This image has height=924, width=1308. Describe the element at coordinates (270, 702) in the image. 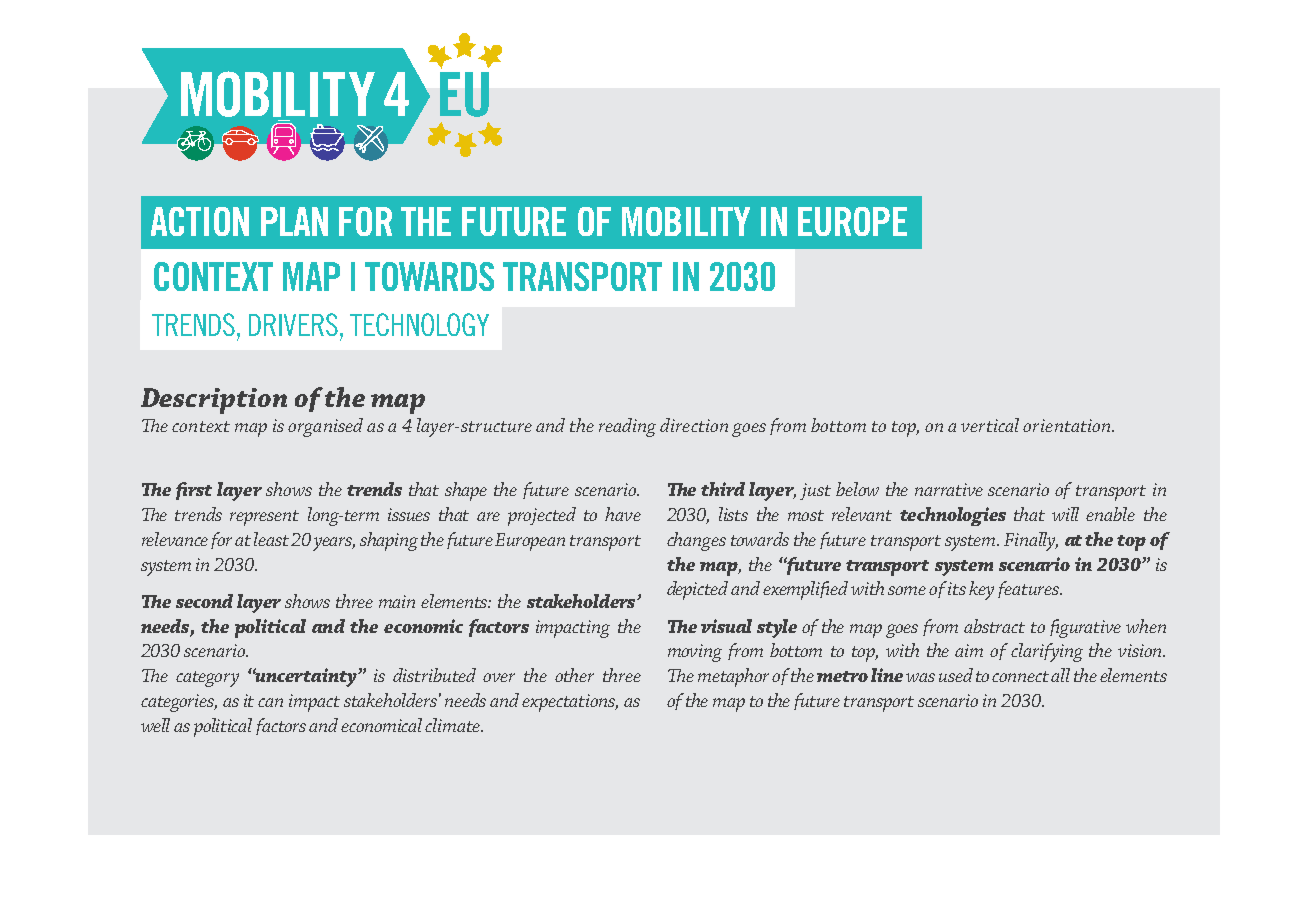

I see `can` at that location.
